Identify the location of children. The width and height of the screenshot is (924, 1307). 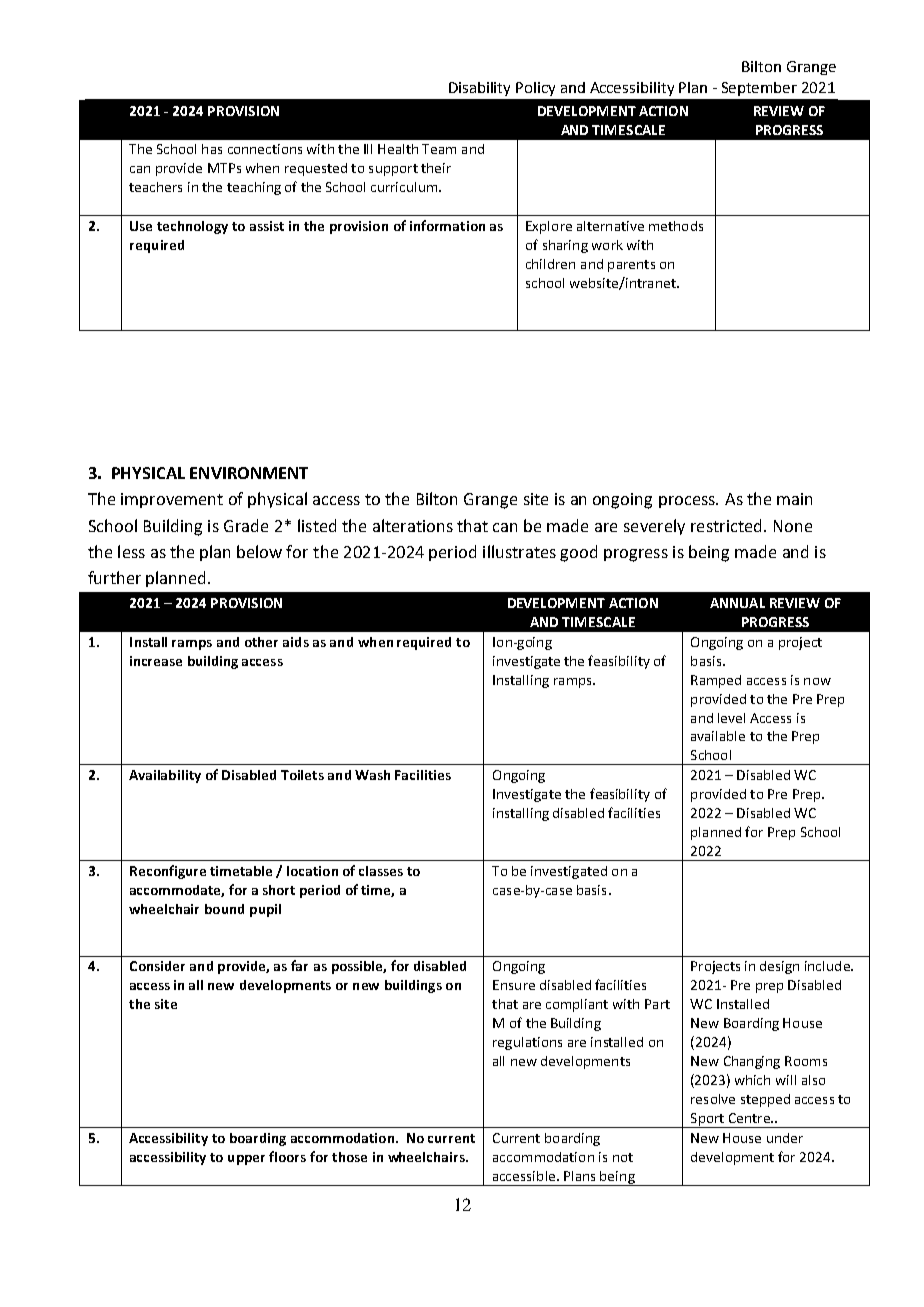
(550, 264).
